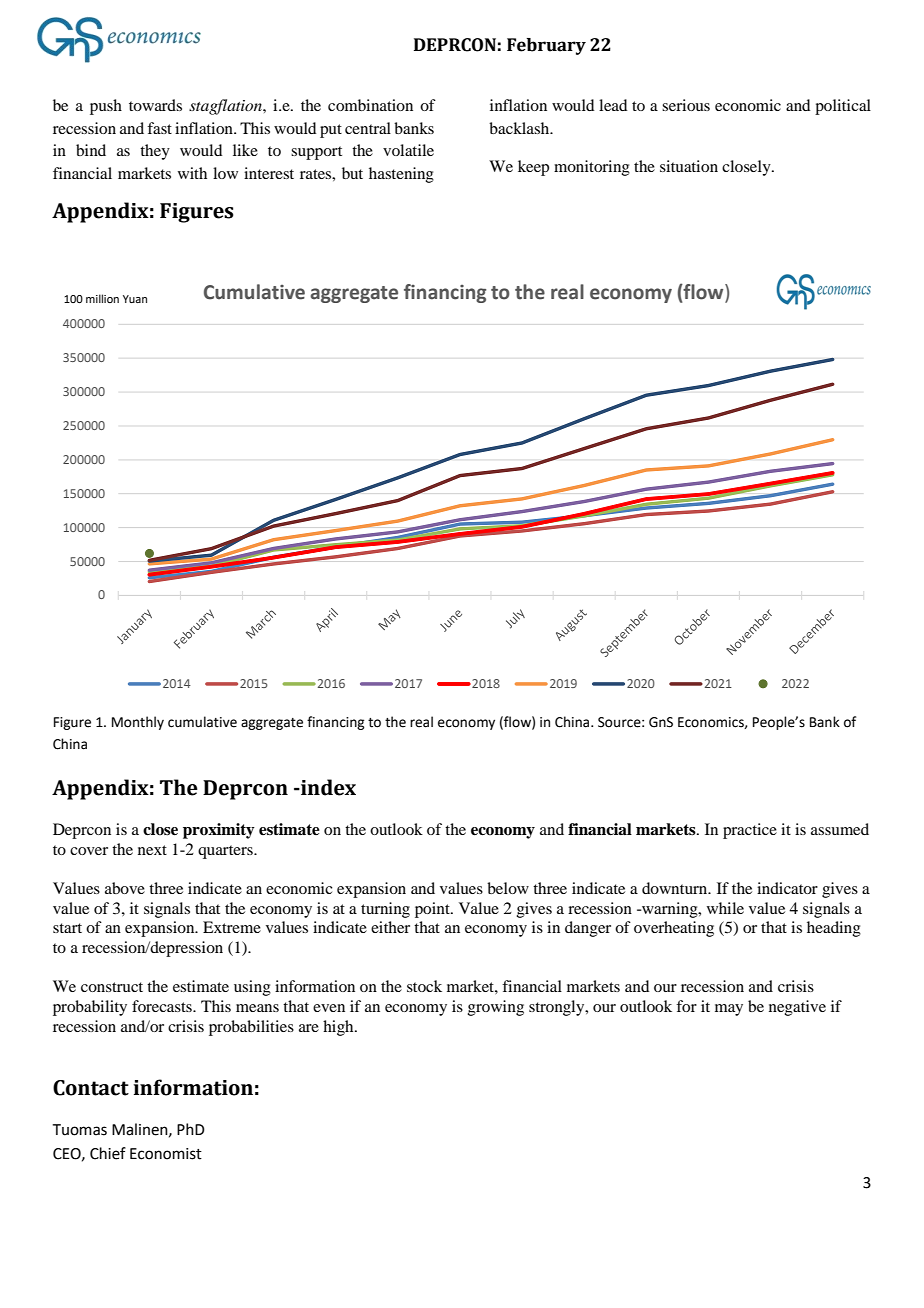 Image resolution: width=924 pixels, height=1308 pixels. I want to click on combination, so click(370, 105).
